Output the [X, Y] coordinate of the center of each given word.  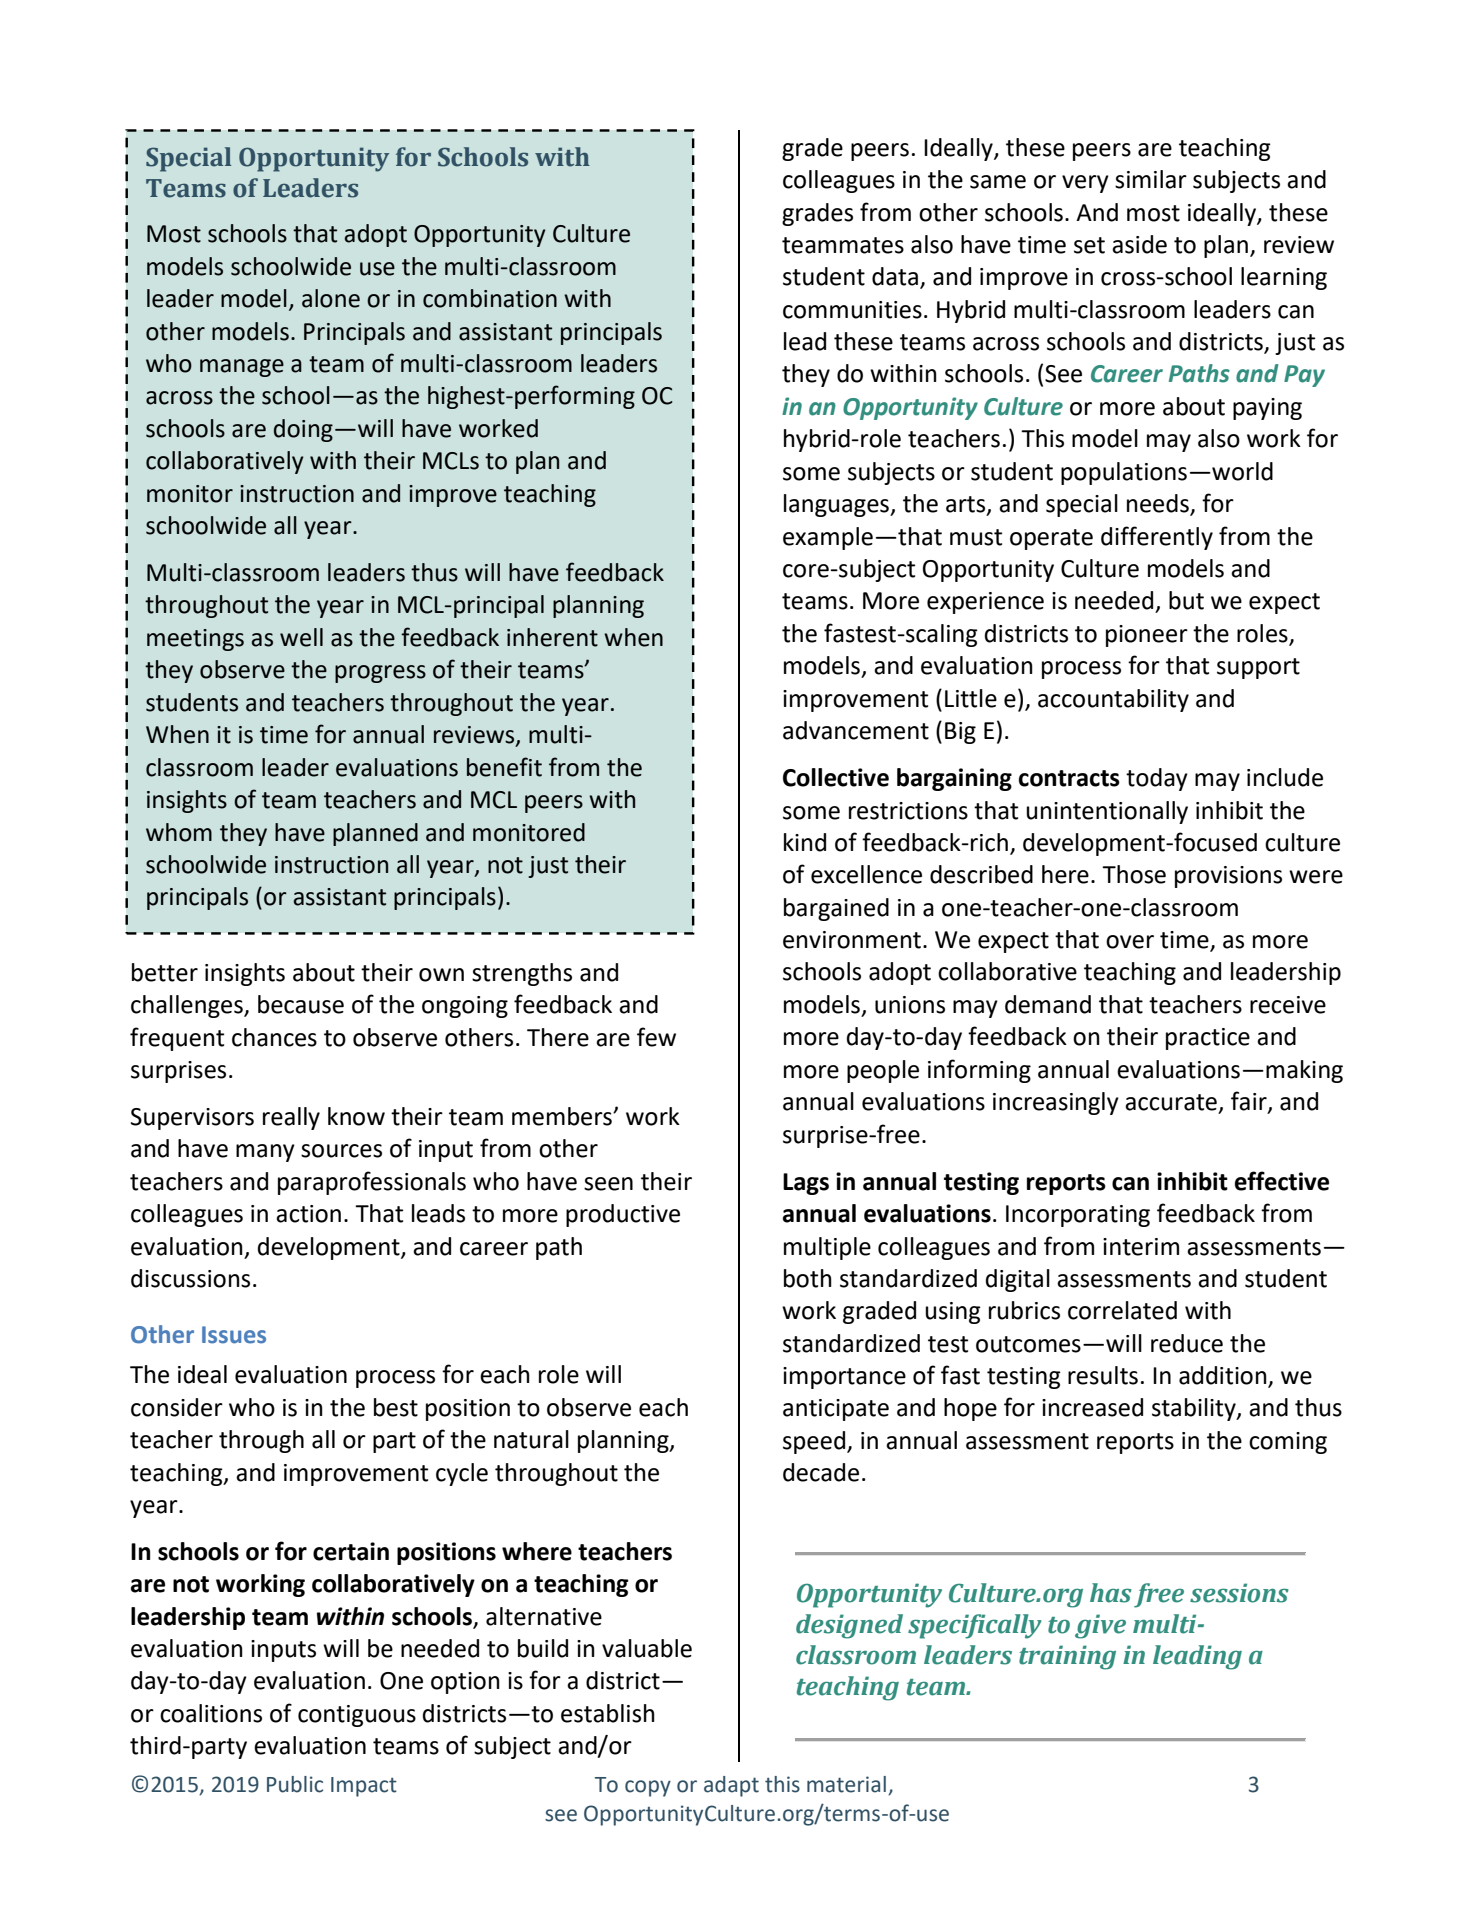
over [1130, 942]
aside [1139, 244]
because [301, 1004]
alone [331, 298]
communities [852, 310]
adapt [731, 1786]
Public [295, 1784]
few [656, 1037]
